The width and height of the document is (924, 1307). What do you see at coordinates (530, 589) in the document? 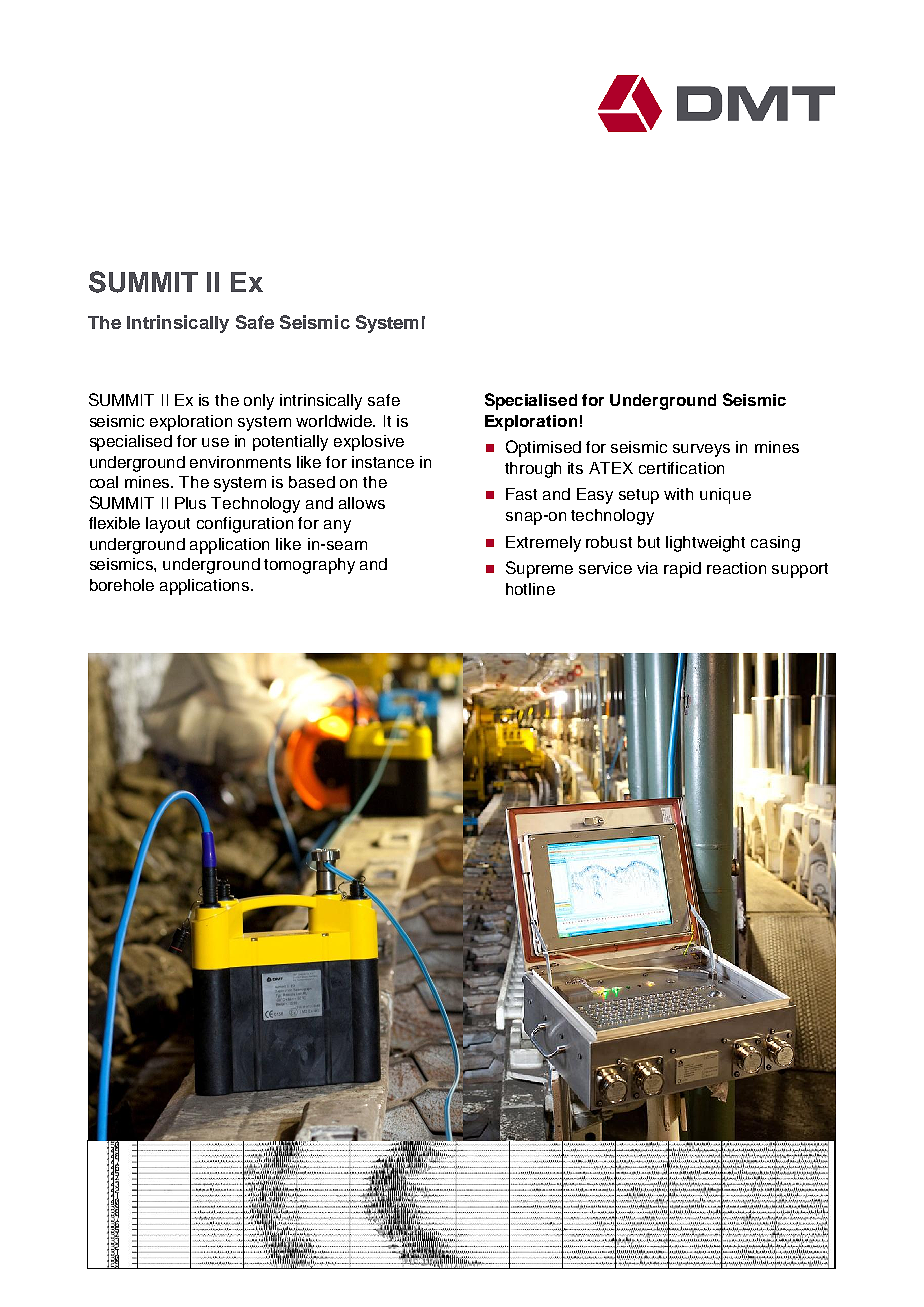
I see `hotline` at bounding box center [530, 589].
